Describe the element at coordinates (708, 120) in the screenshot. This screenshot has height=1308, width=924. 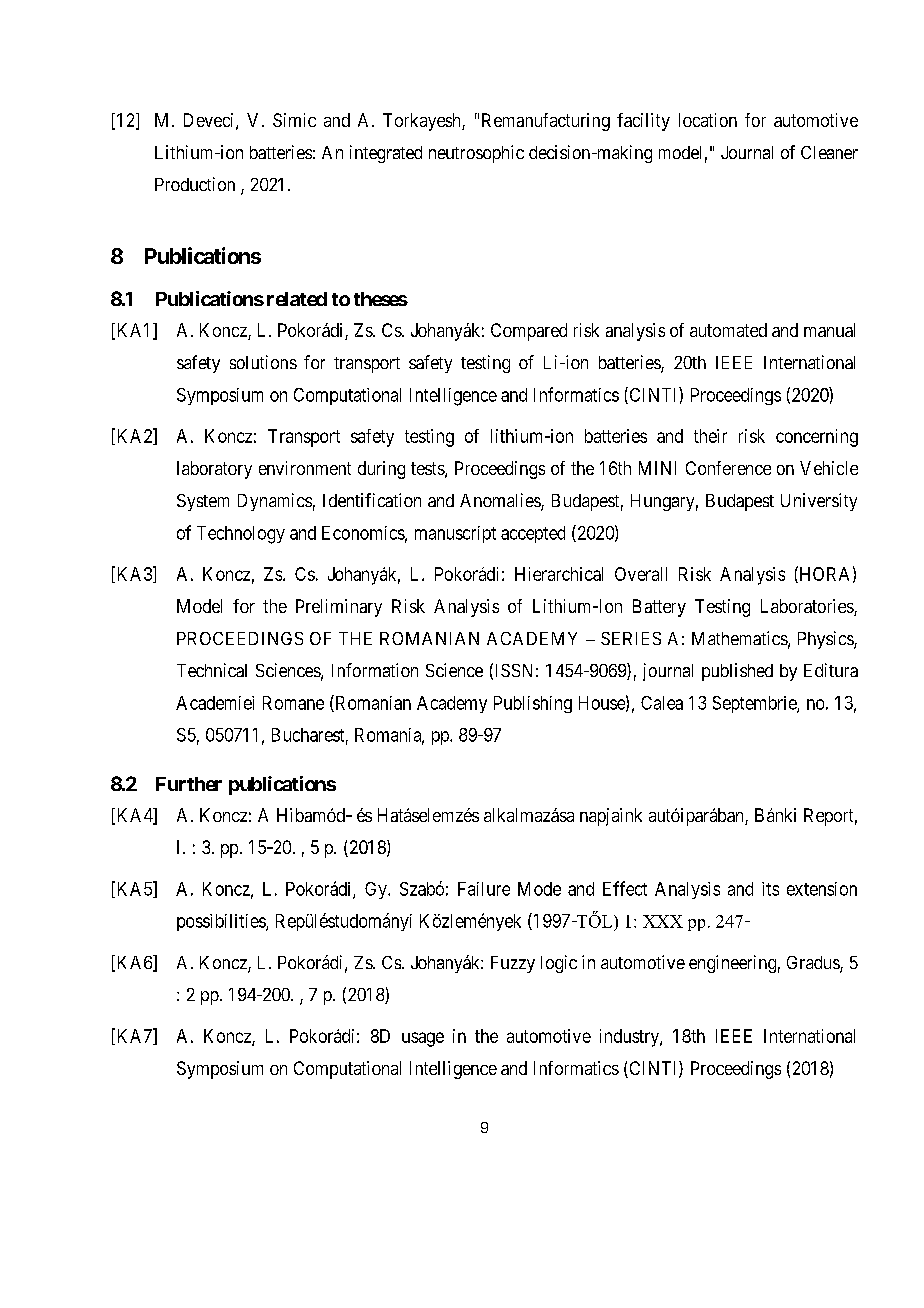
I see `location` at that location.
